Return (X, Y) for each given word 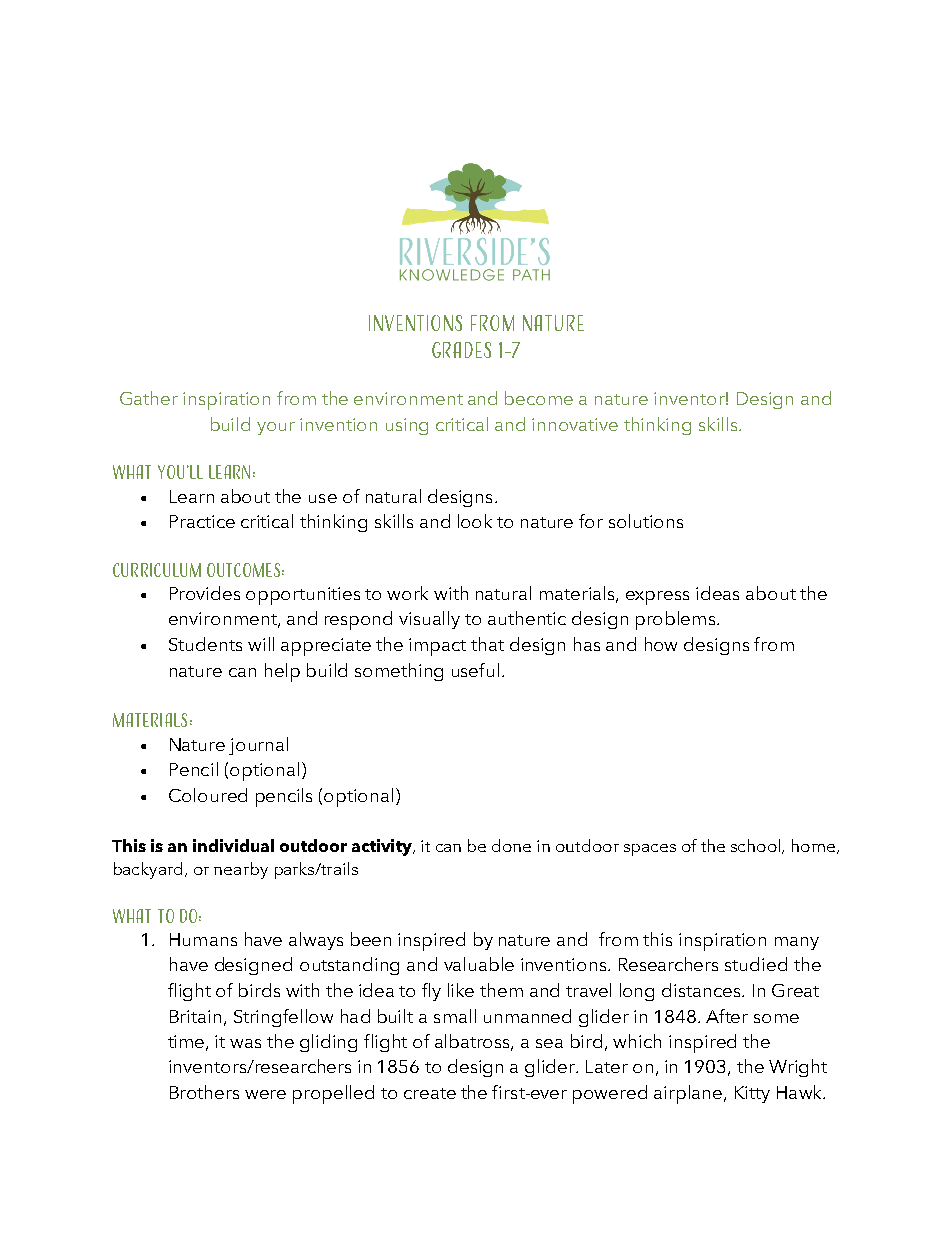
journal (258, 746)
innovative (575, 424)
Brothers (204, 1092)
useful (475, 670)
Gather (149, 398)
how (661, 644)
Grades (461, 350)
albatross (474, 1042)
